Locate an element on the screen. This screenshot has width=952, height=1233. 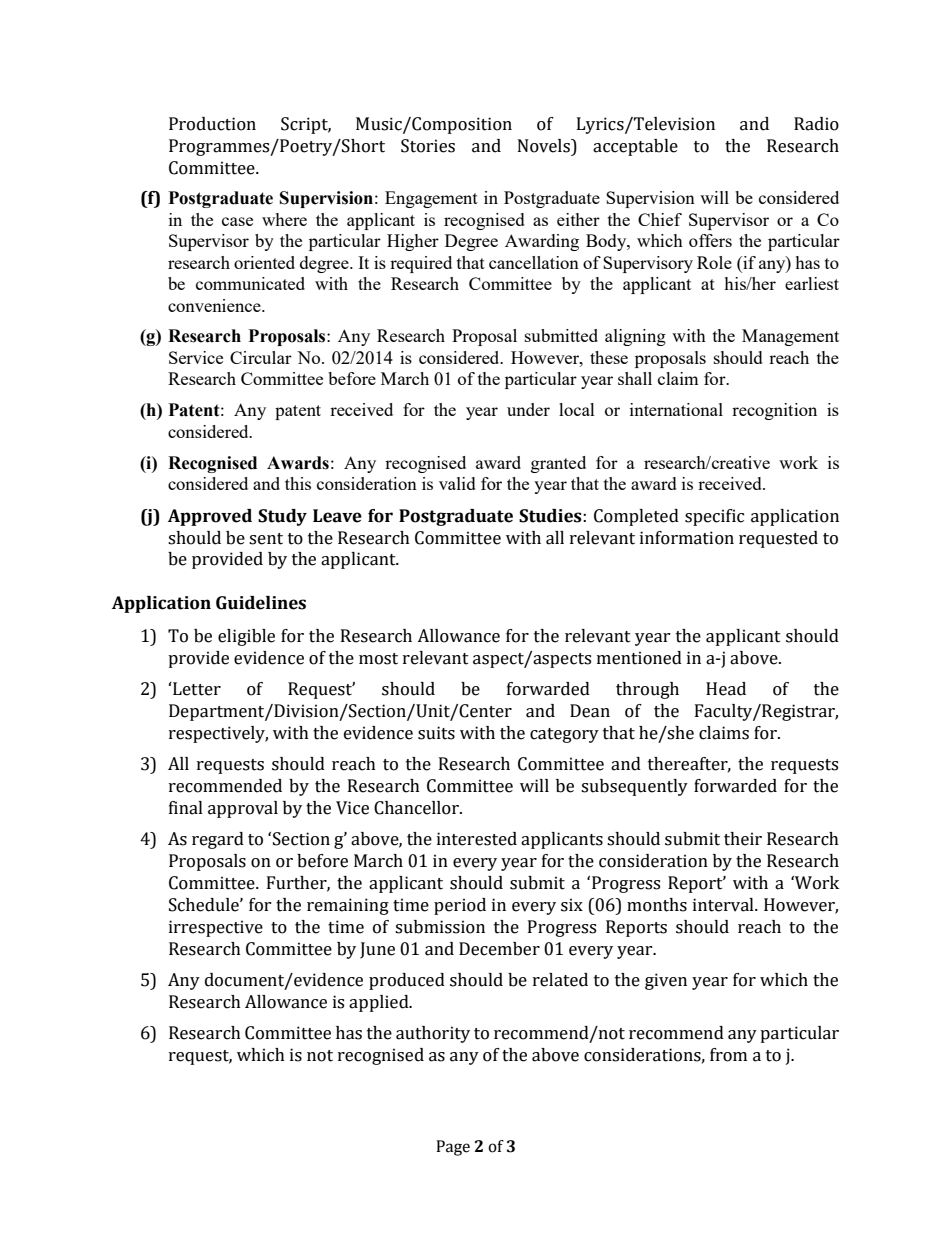
Production is located at coordinates (212, 124).
